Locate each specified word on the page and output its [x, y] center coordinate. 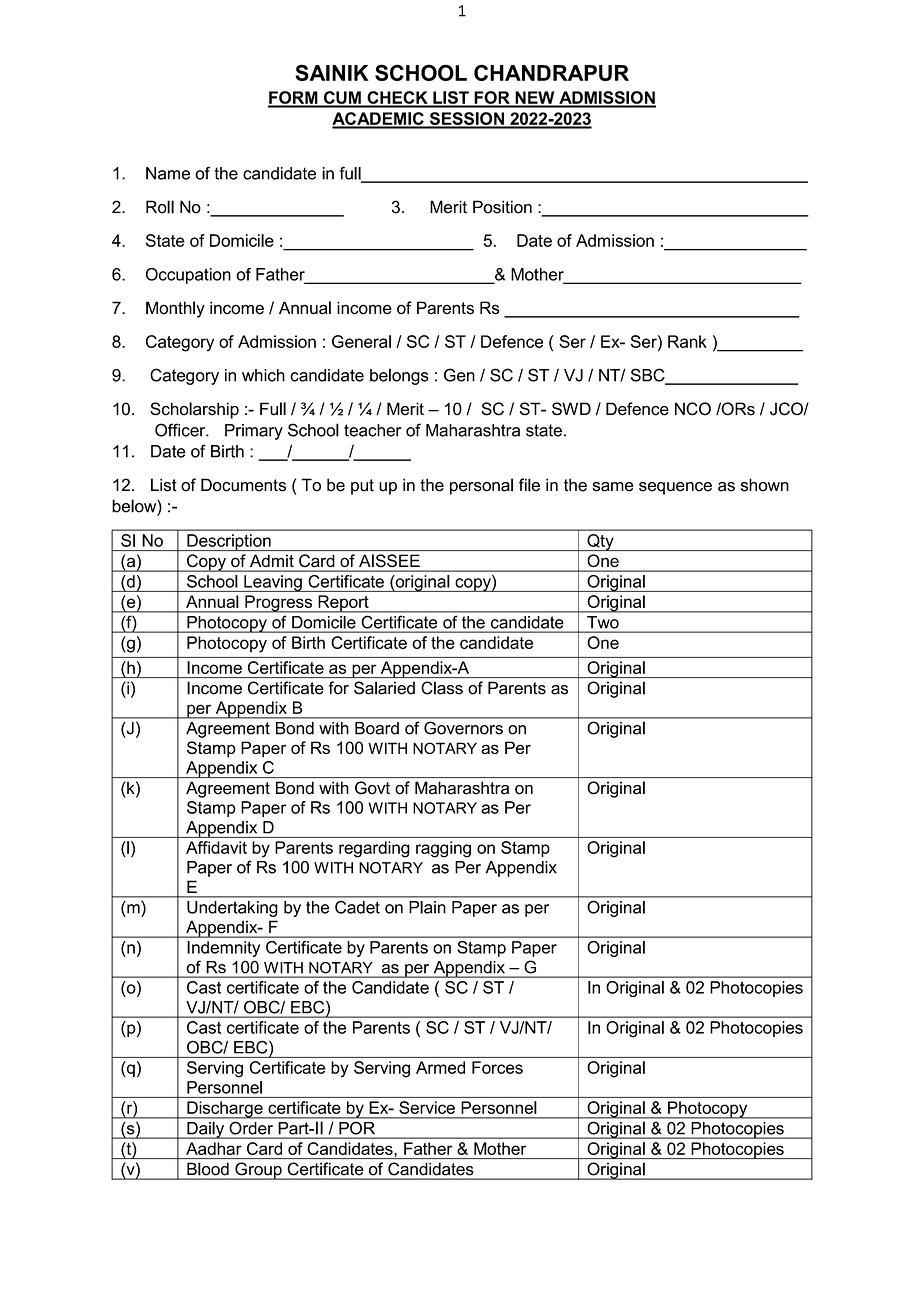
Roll [160, 207]
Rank [687, 341]
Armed [440, 1067]
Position [502, 207]
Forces [497, 1067]
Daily [206, 1130]
